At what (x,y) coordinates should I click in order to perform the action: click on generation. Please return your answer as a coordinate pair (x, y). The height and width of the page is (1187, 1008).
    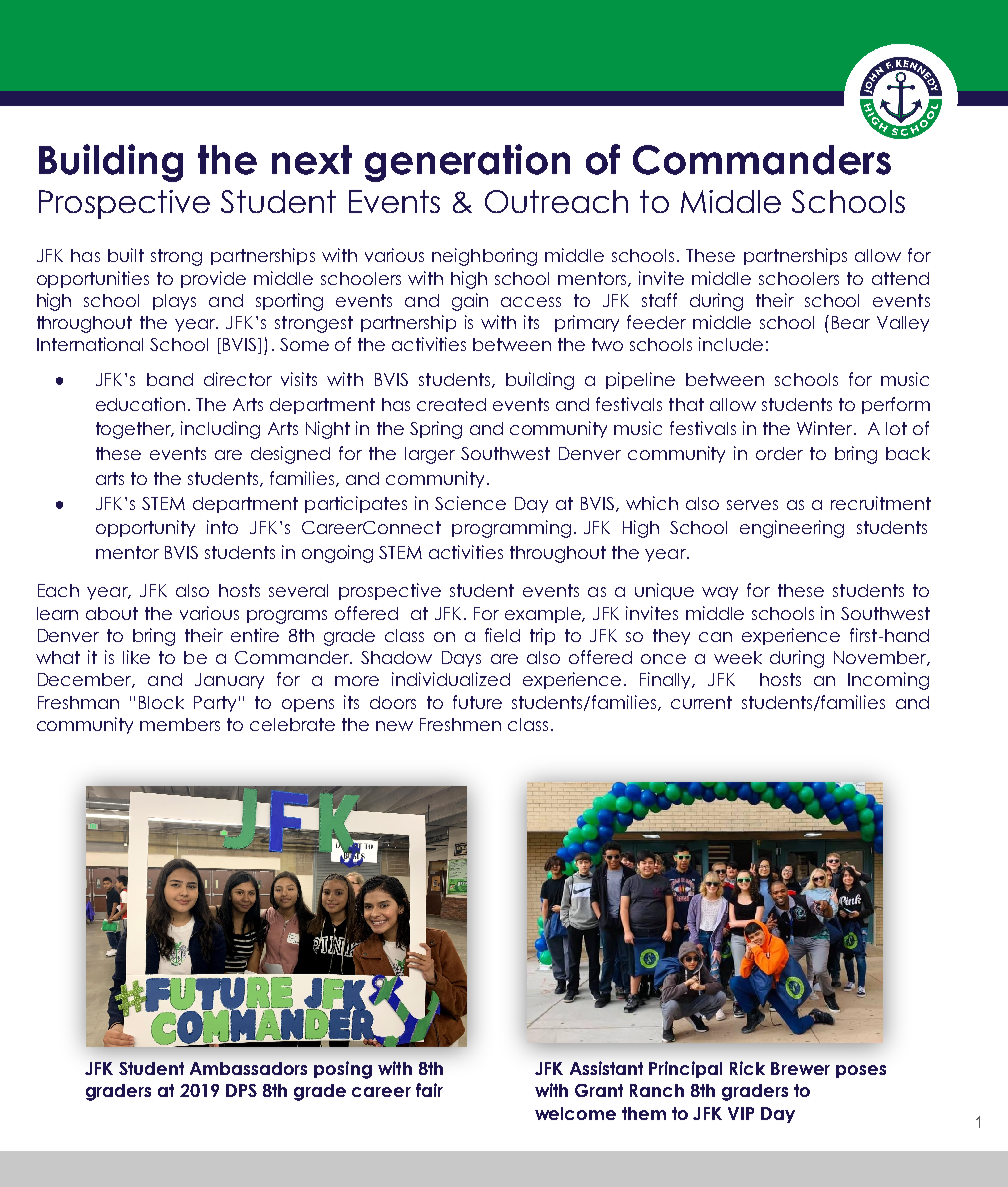
    Looking at the image, I should click on (467, 163).
